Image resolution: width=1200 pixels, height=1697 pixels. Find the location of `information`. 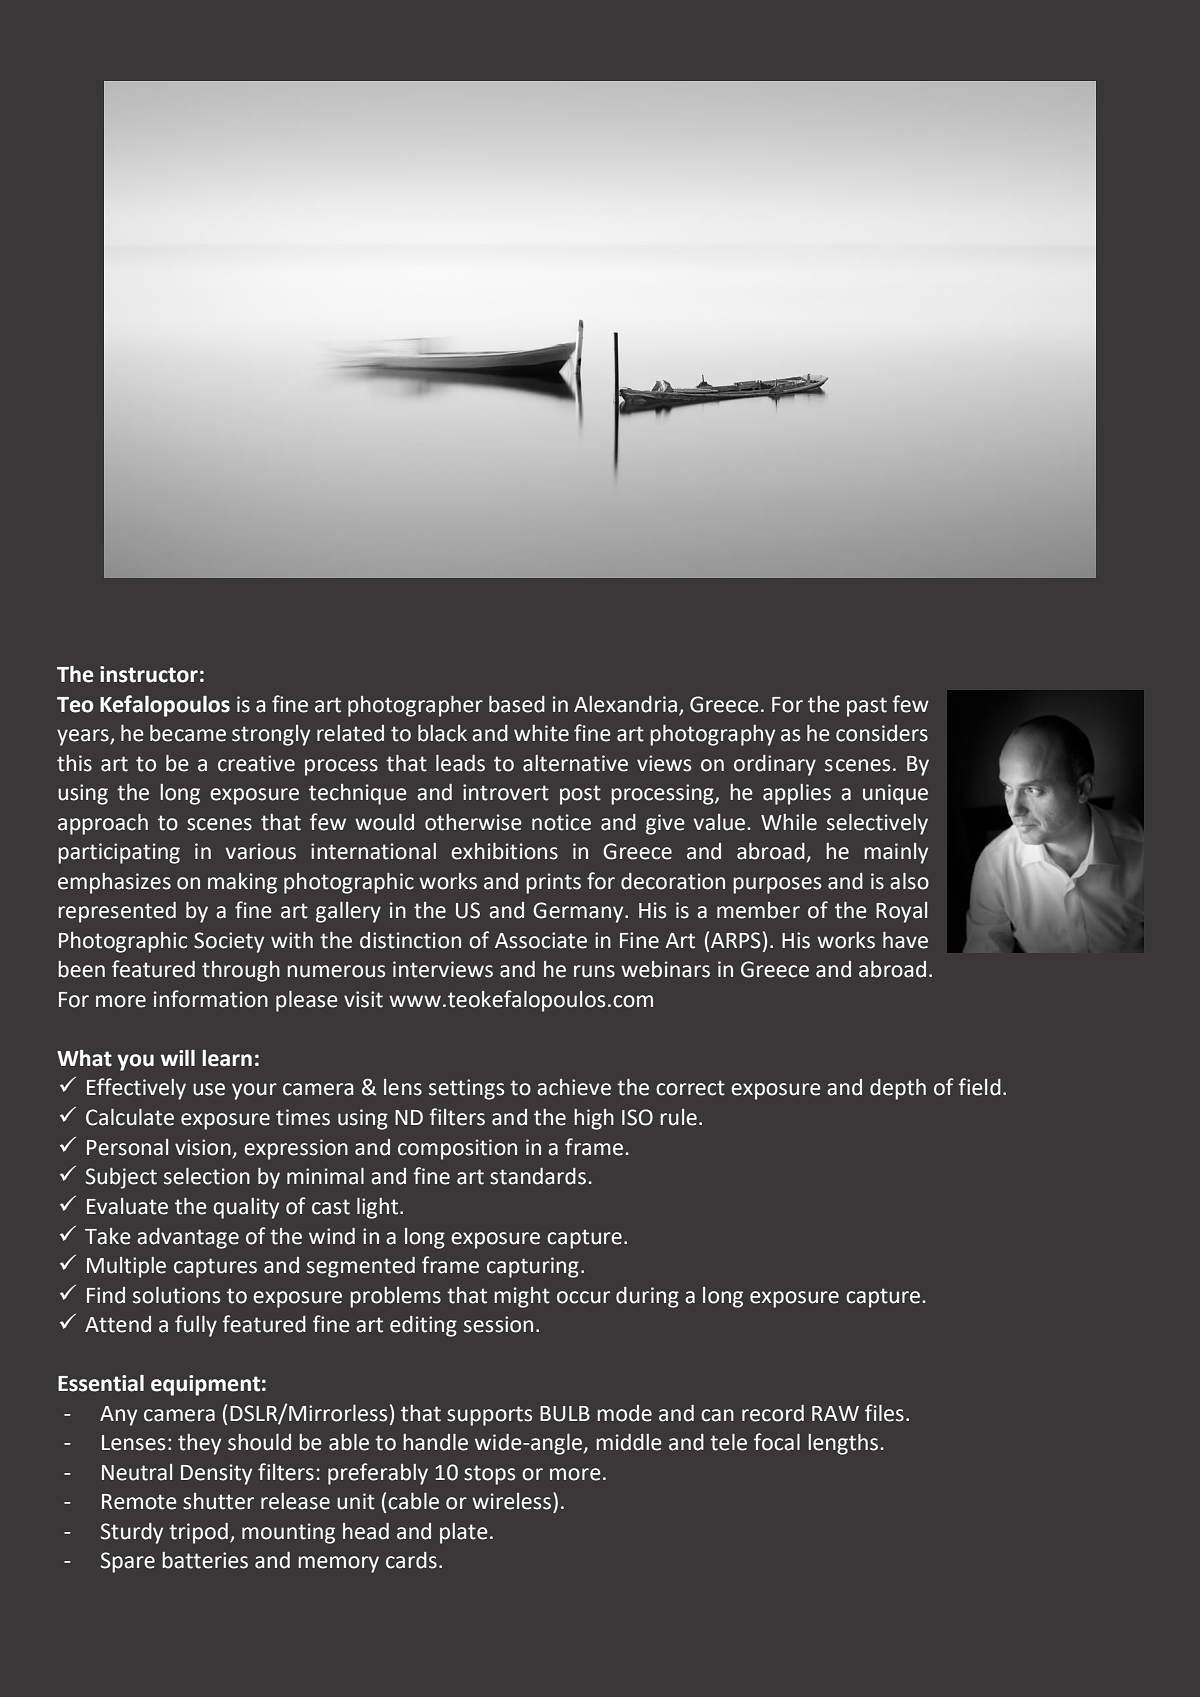

information is located at coordinates (211, 999).
